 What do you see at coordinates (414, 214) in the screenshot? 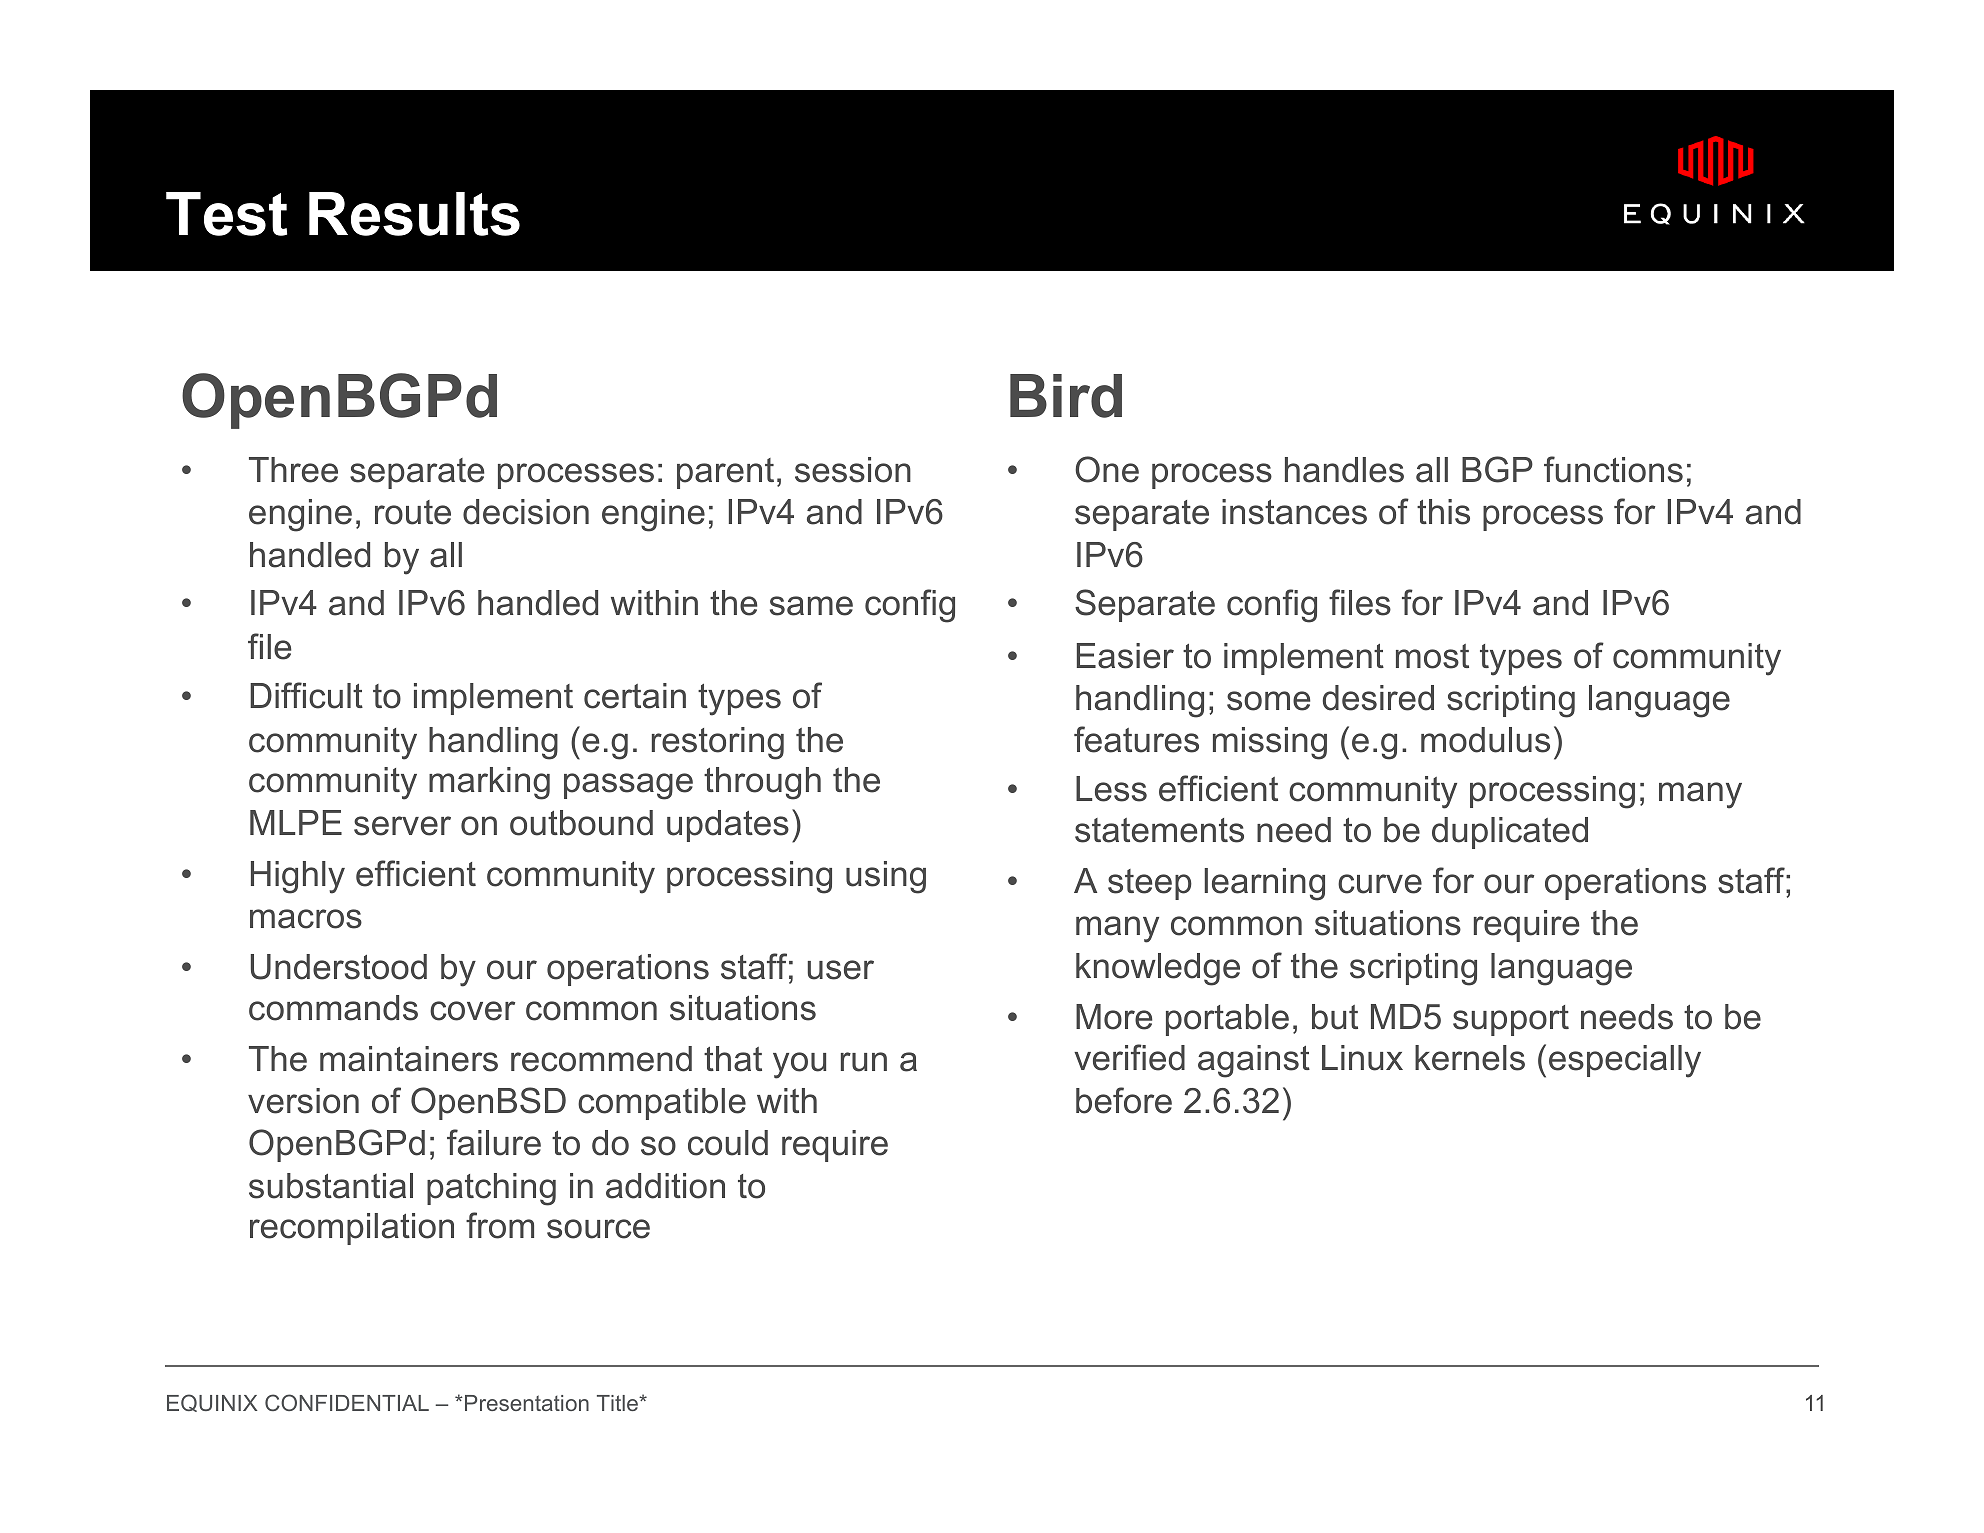
I see `Results` at bounding box center [414, 214].
